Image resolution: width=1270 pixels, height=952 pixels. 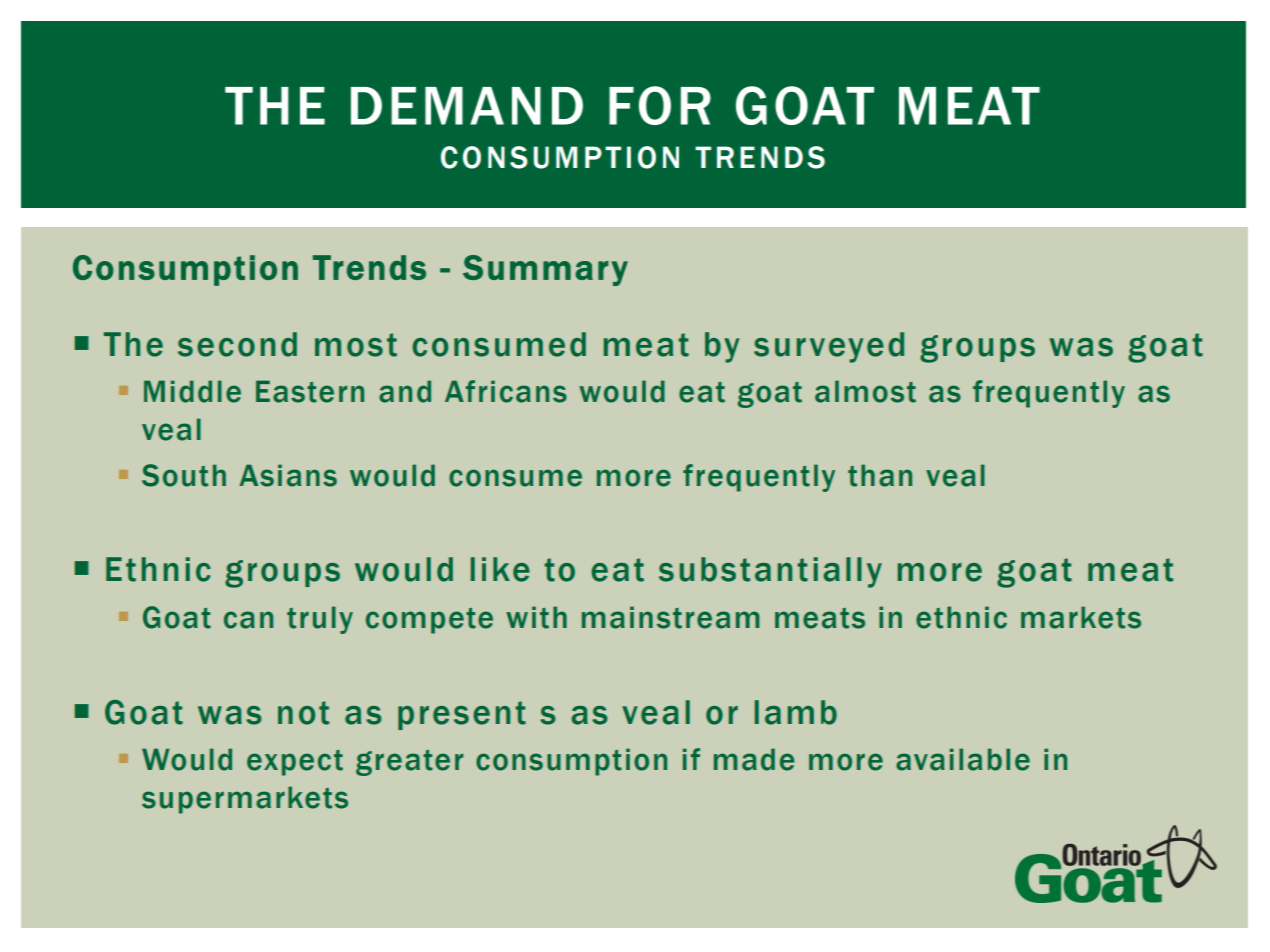 What do you see at coordinates (963, 759) in the document?
I see `available` at bounding box center [963, 759].
